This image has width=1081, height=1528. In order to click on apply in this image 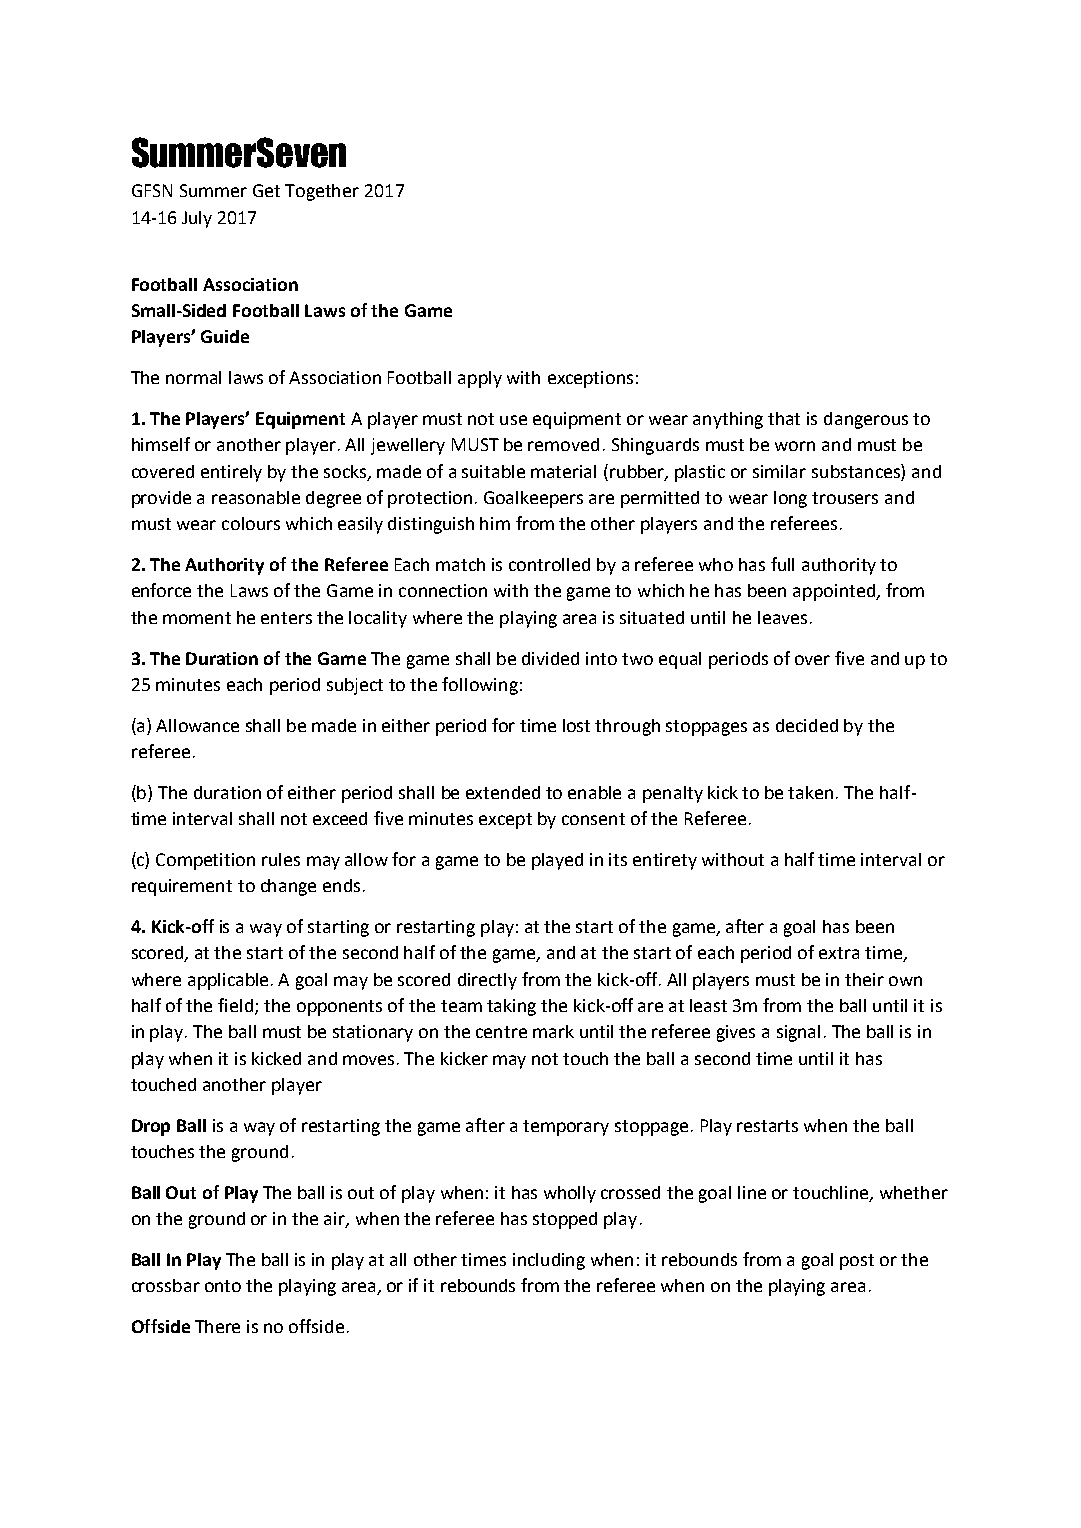, I will do `click(480, 379)`.
